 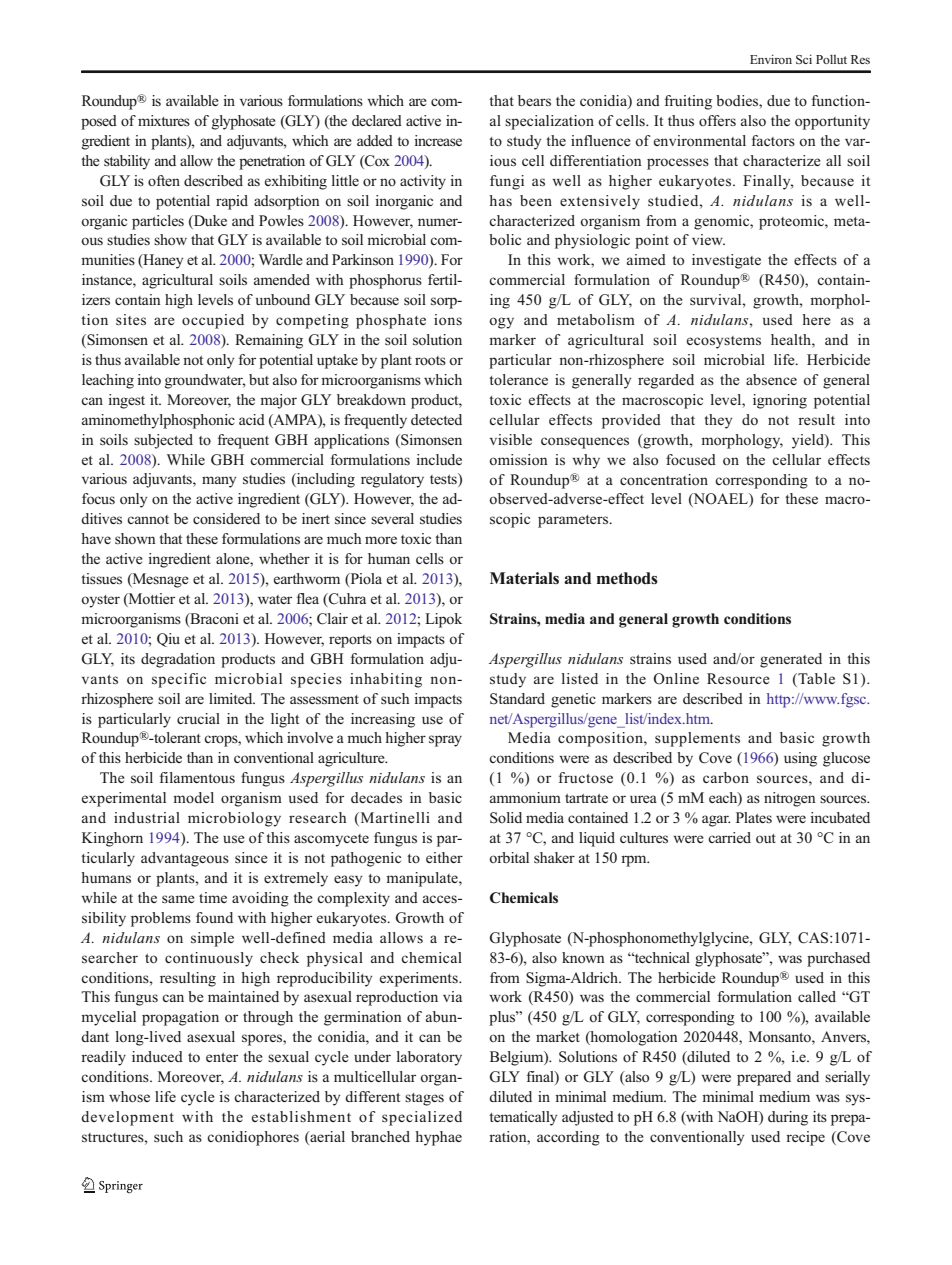 What do you see at coordinates (444, 857) in the screenshot?
I see `either` at bounding box center [444, 857].
